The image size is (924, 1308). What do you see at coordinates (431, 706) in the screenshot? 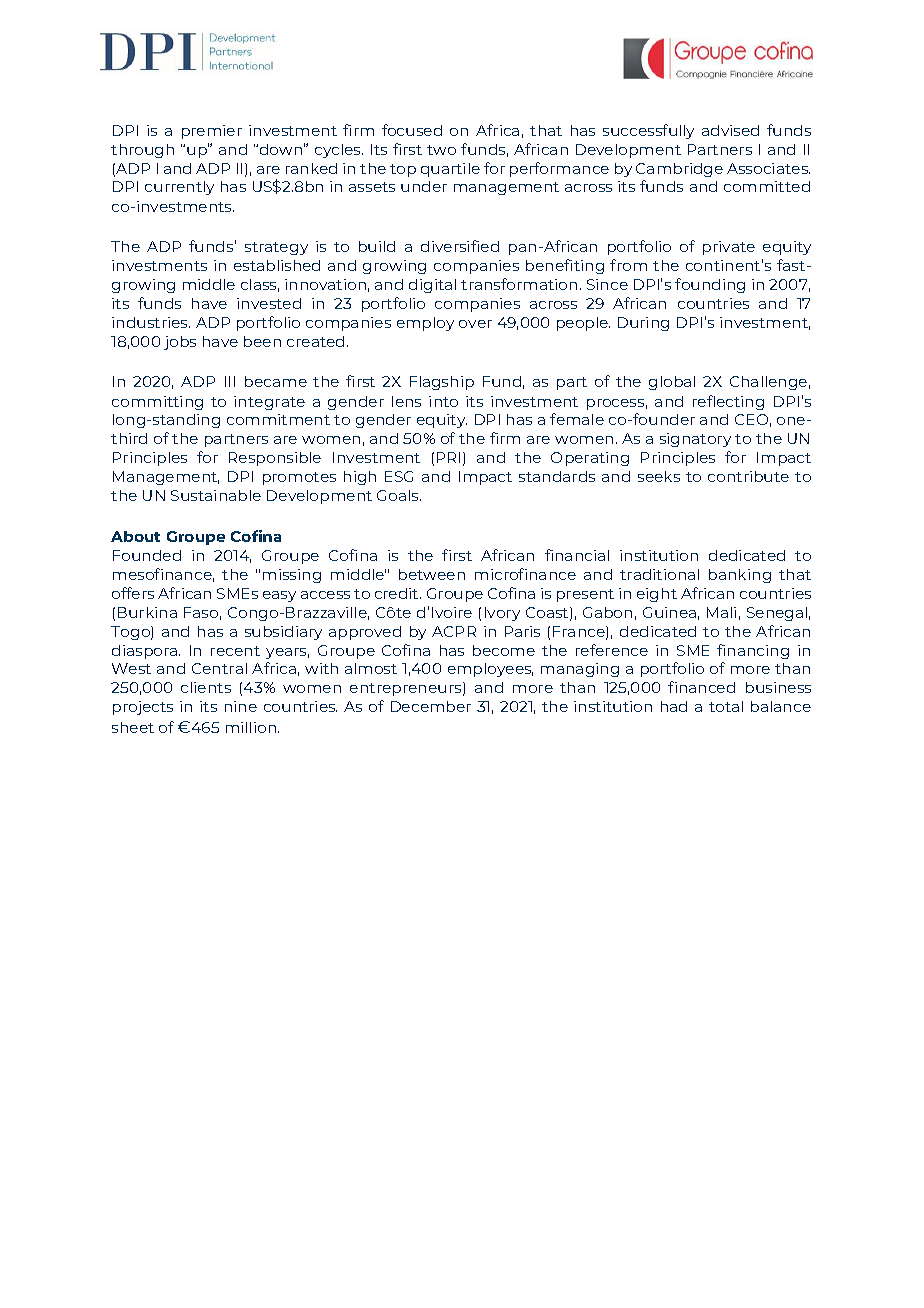
I see `December` at bounding box center [431, 706].
